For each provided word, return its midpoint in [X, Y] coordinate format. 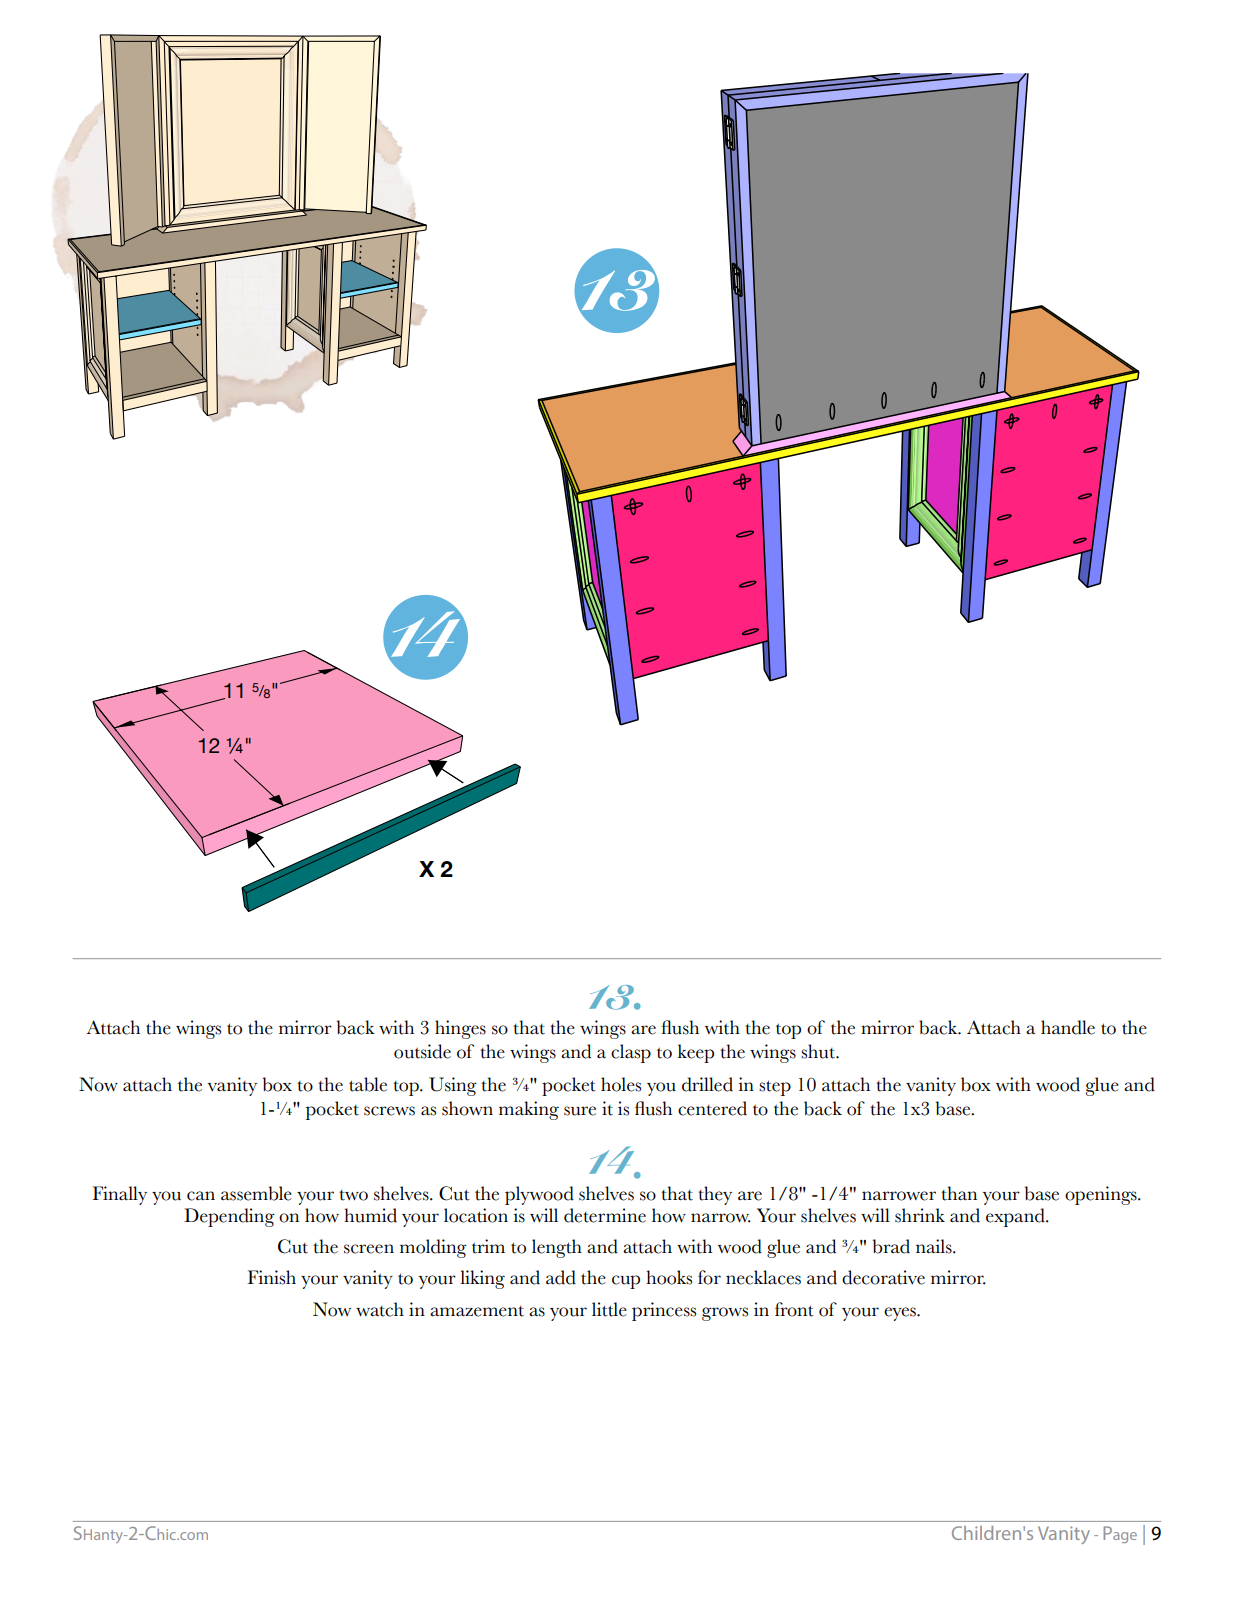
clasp [631, 1053]
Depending [229, 1217]
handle [1068, 1027]
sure [580, 1111]
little [609, 1309]
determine [605, 1215]
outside [422, 1051]
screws [389, 1111]
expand [1016, 1217]
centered [712, 1108]
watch [380, 1309]
